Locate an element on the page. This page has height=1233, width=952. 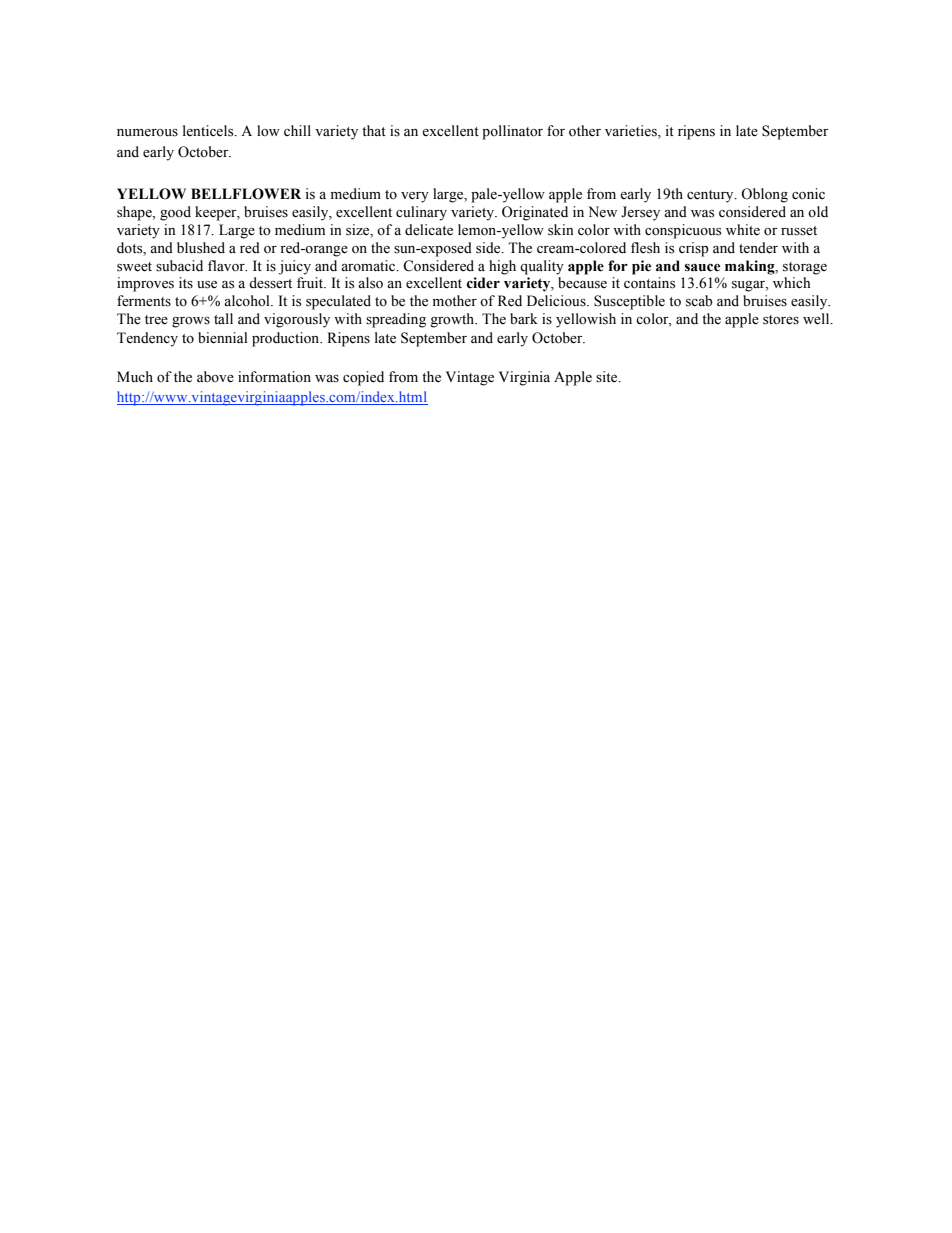
tender is located at coordinates (758, 248).
